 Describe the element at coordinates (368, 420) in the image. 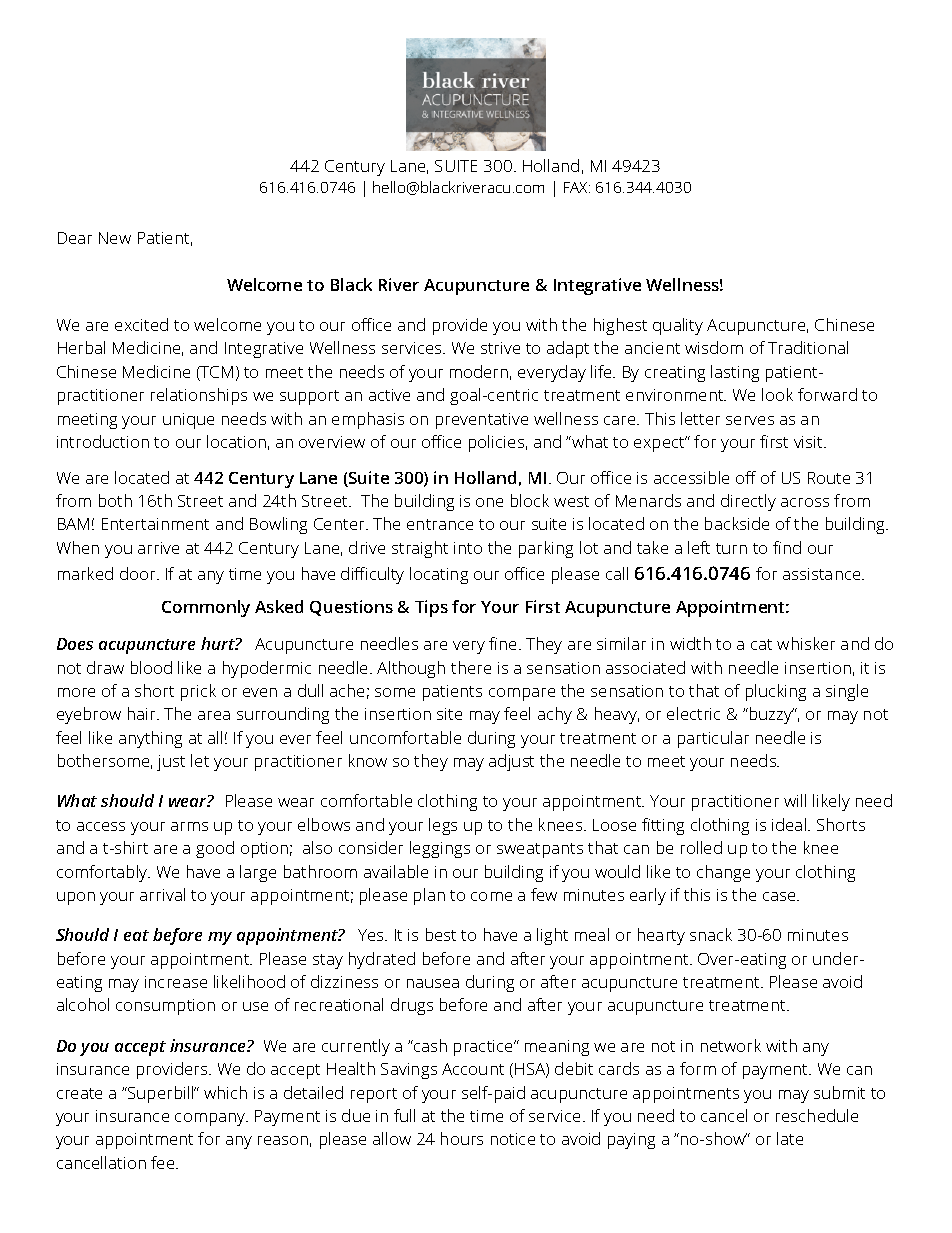

I see `emphasis` at that location.
